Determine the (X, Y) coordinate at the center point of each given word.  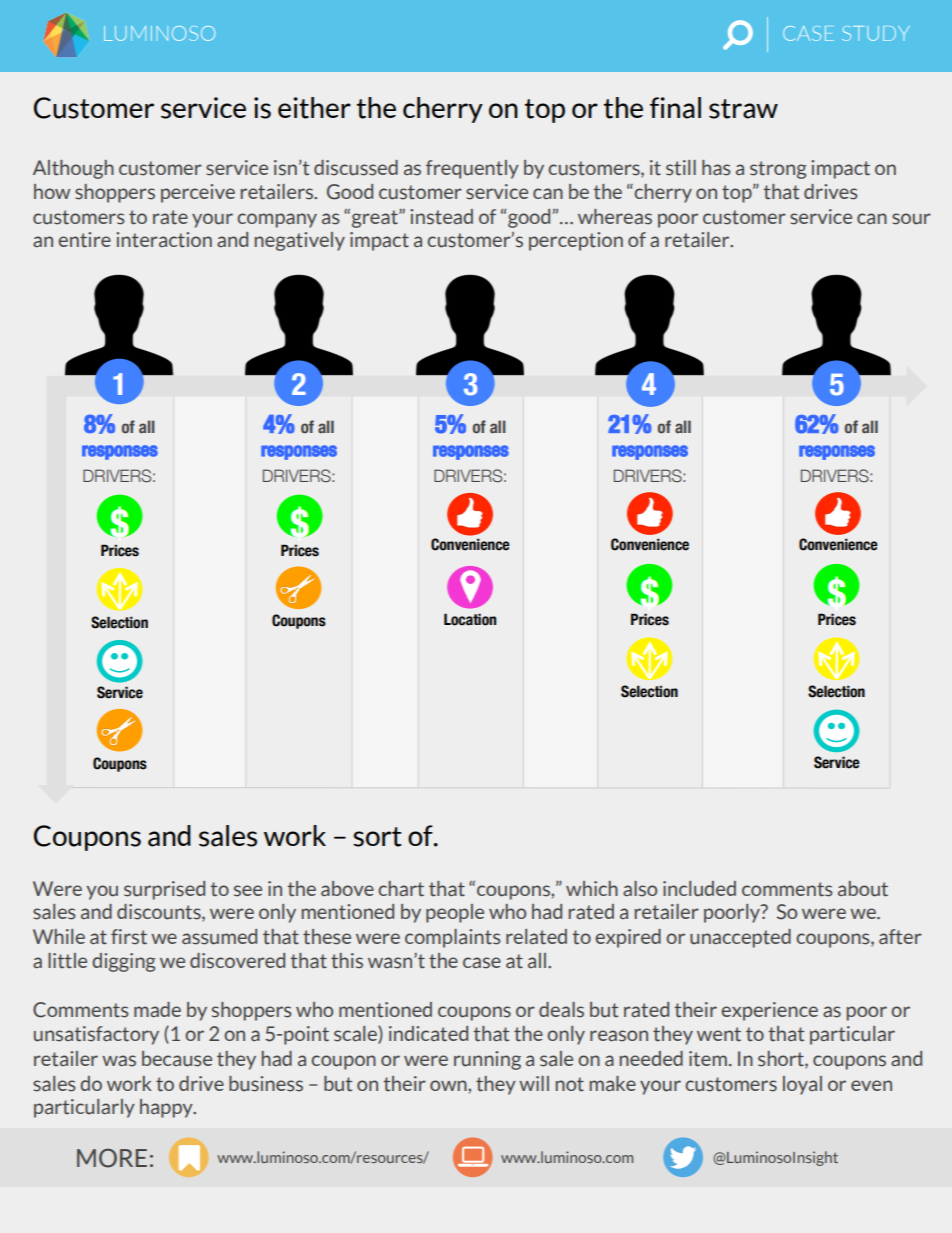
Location (470, 619)
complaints (452, 938)
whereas (615, 217)
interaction (164, 240)
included (699, 889)
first (129, 937)
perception (576, 241)
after (900, 937)
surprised (164, 890)
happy (167, 1108)
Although (73, 169)
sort (377, 837)
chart (401, 889)
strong (778, 170)
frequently (472, 169)
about (863, 889)
